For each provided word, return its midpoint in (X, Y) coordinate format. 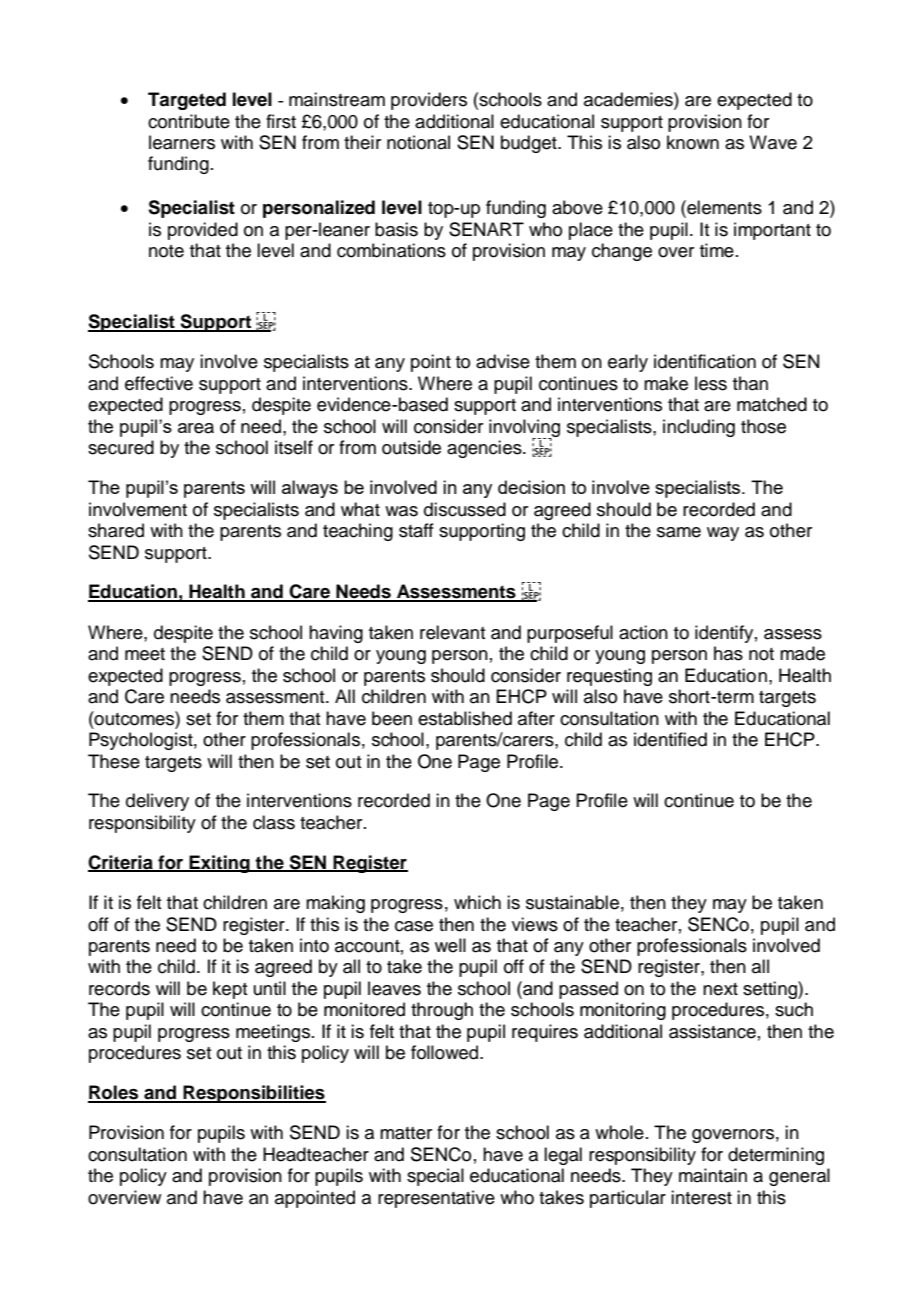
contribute (189, 121)
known (693, 142)
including (699, 428)
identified (670, 739)
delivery (157, 802)
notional (418, 142)
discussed (465, 509)
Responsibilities (253, 1094)
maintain (713, 1175)
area (196, 428)
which (477, 902)
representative (436, 1199)
